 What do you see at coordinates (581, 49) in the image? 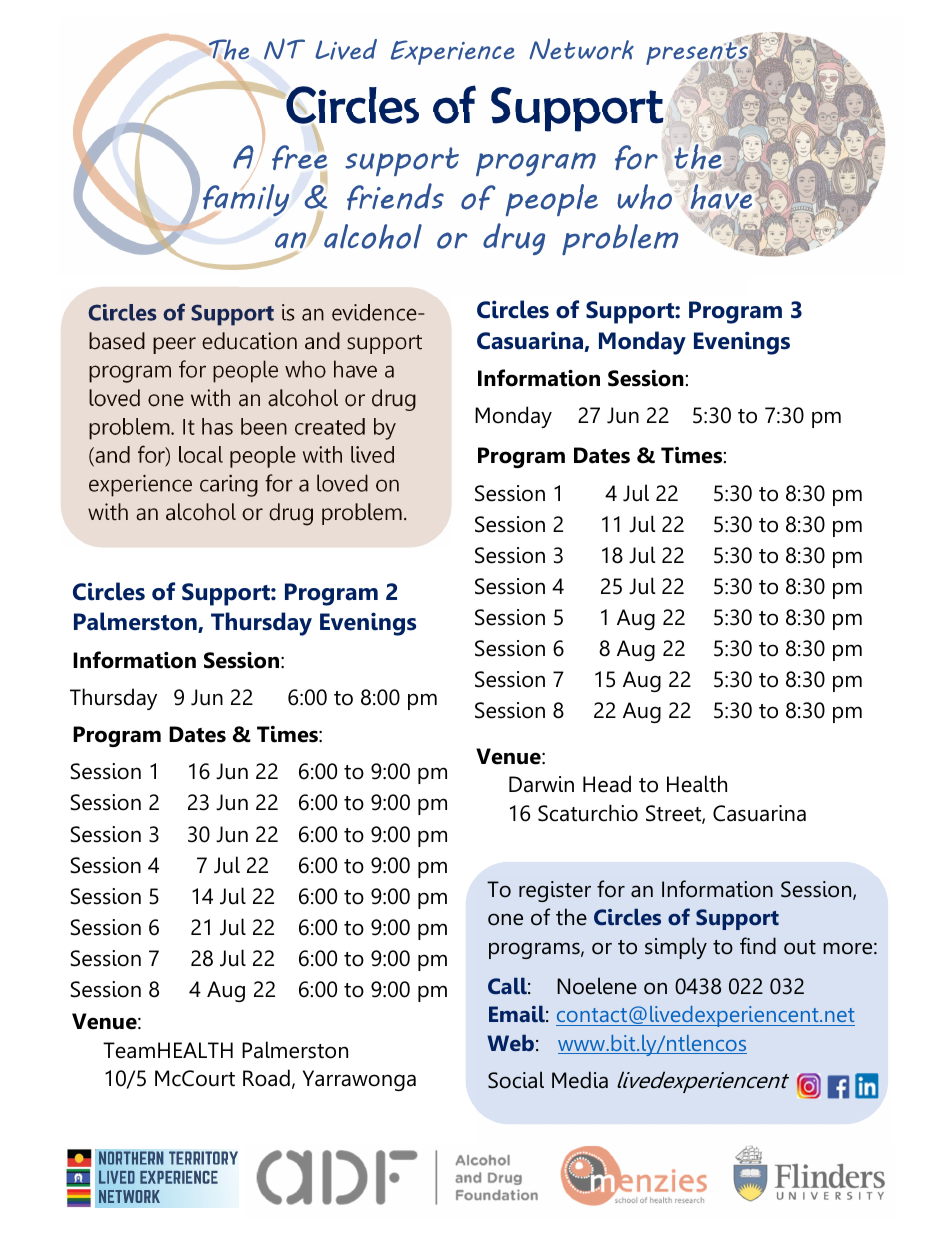
I see `Network` at bounding box center [581, 49].
